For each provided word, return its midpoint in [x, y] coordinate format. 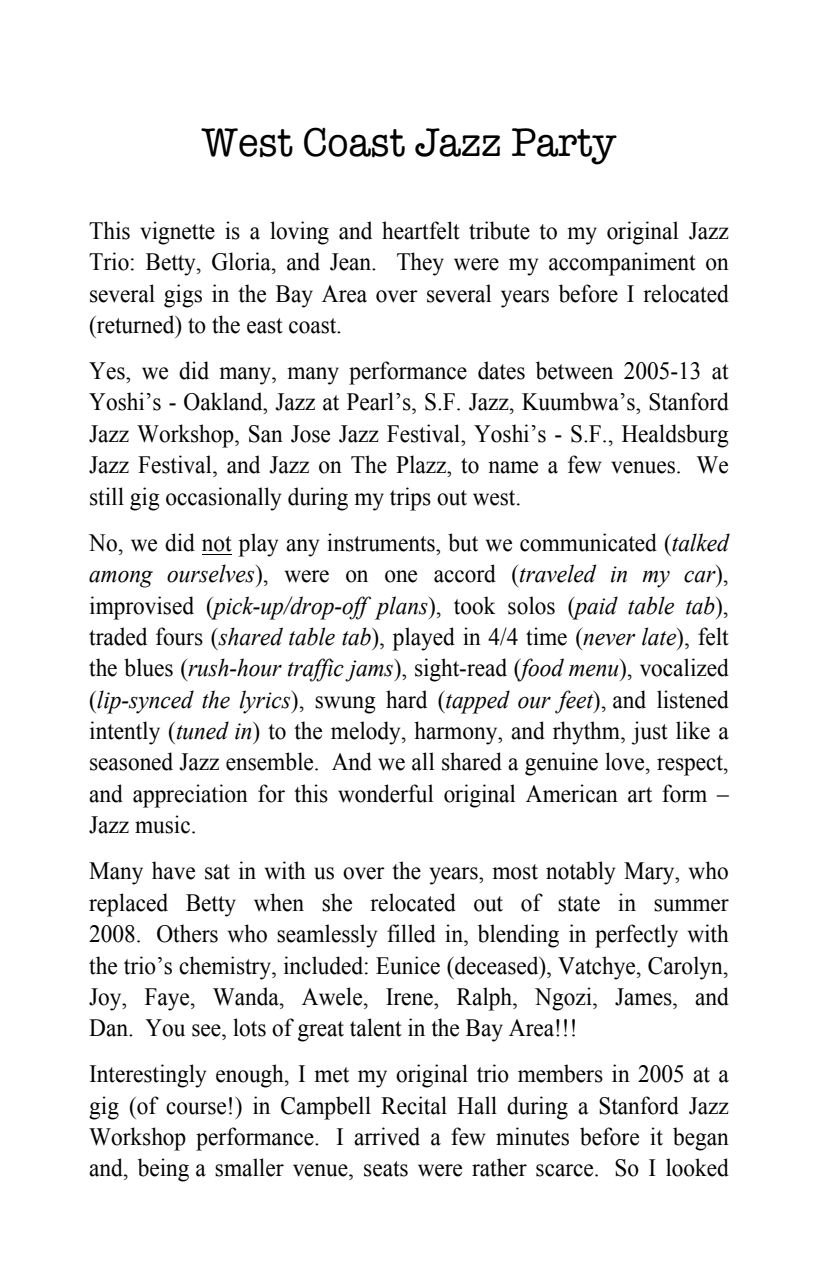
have [173, 870]
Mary [650, 873]
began [701, 1139]
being [163, 1170]
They [420, 264]
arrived [387, 1136]
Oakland [224, 401]
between [574, 370]
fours [179, 636]
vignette [177, 233]
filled [411, 933]
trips [410, 499]
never [609, 639]
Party [564, 146]
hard [406, 699]
